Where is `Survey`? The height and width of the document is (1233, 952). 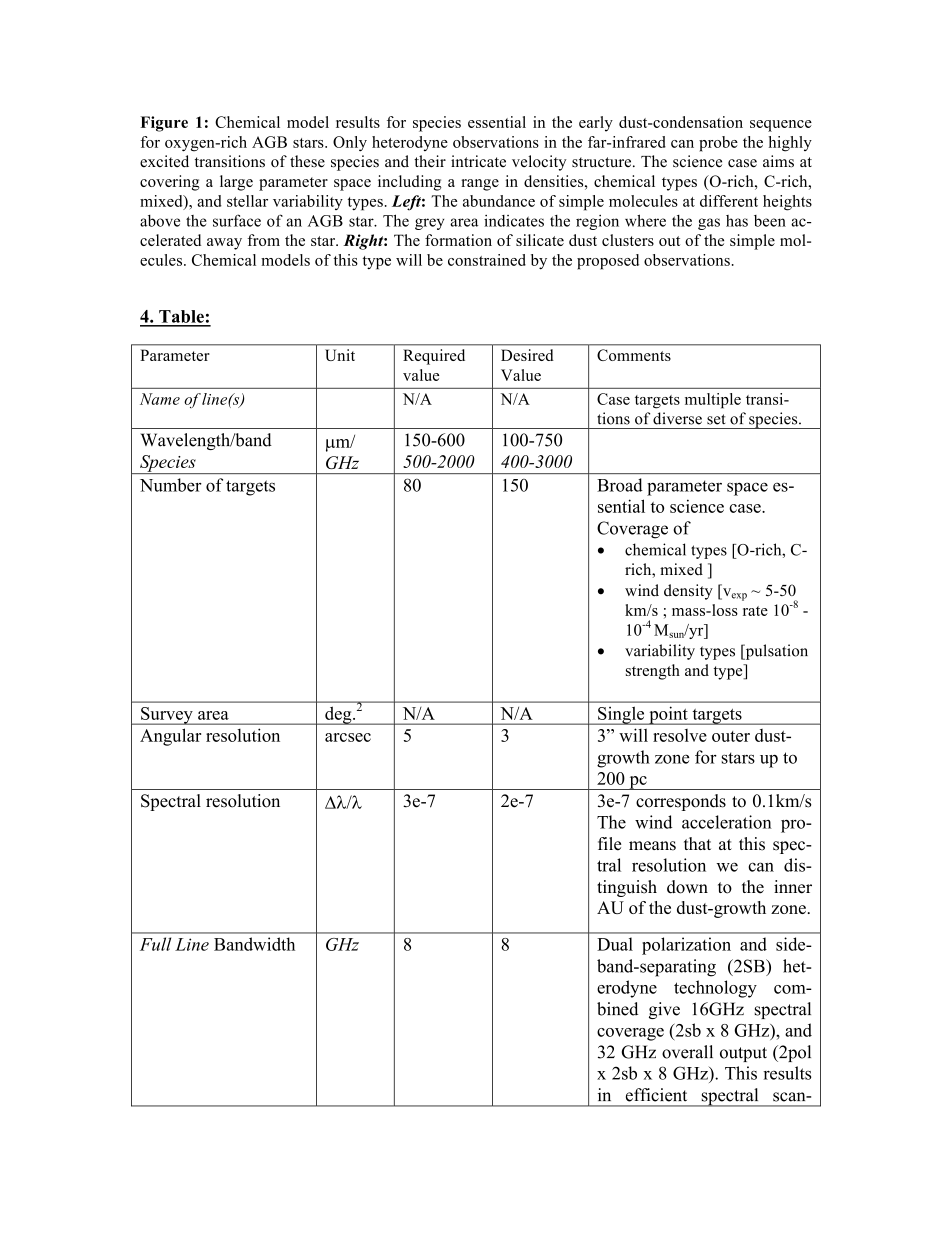 Survey is located at coordinates (167, 716).
